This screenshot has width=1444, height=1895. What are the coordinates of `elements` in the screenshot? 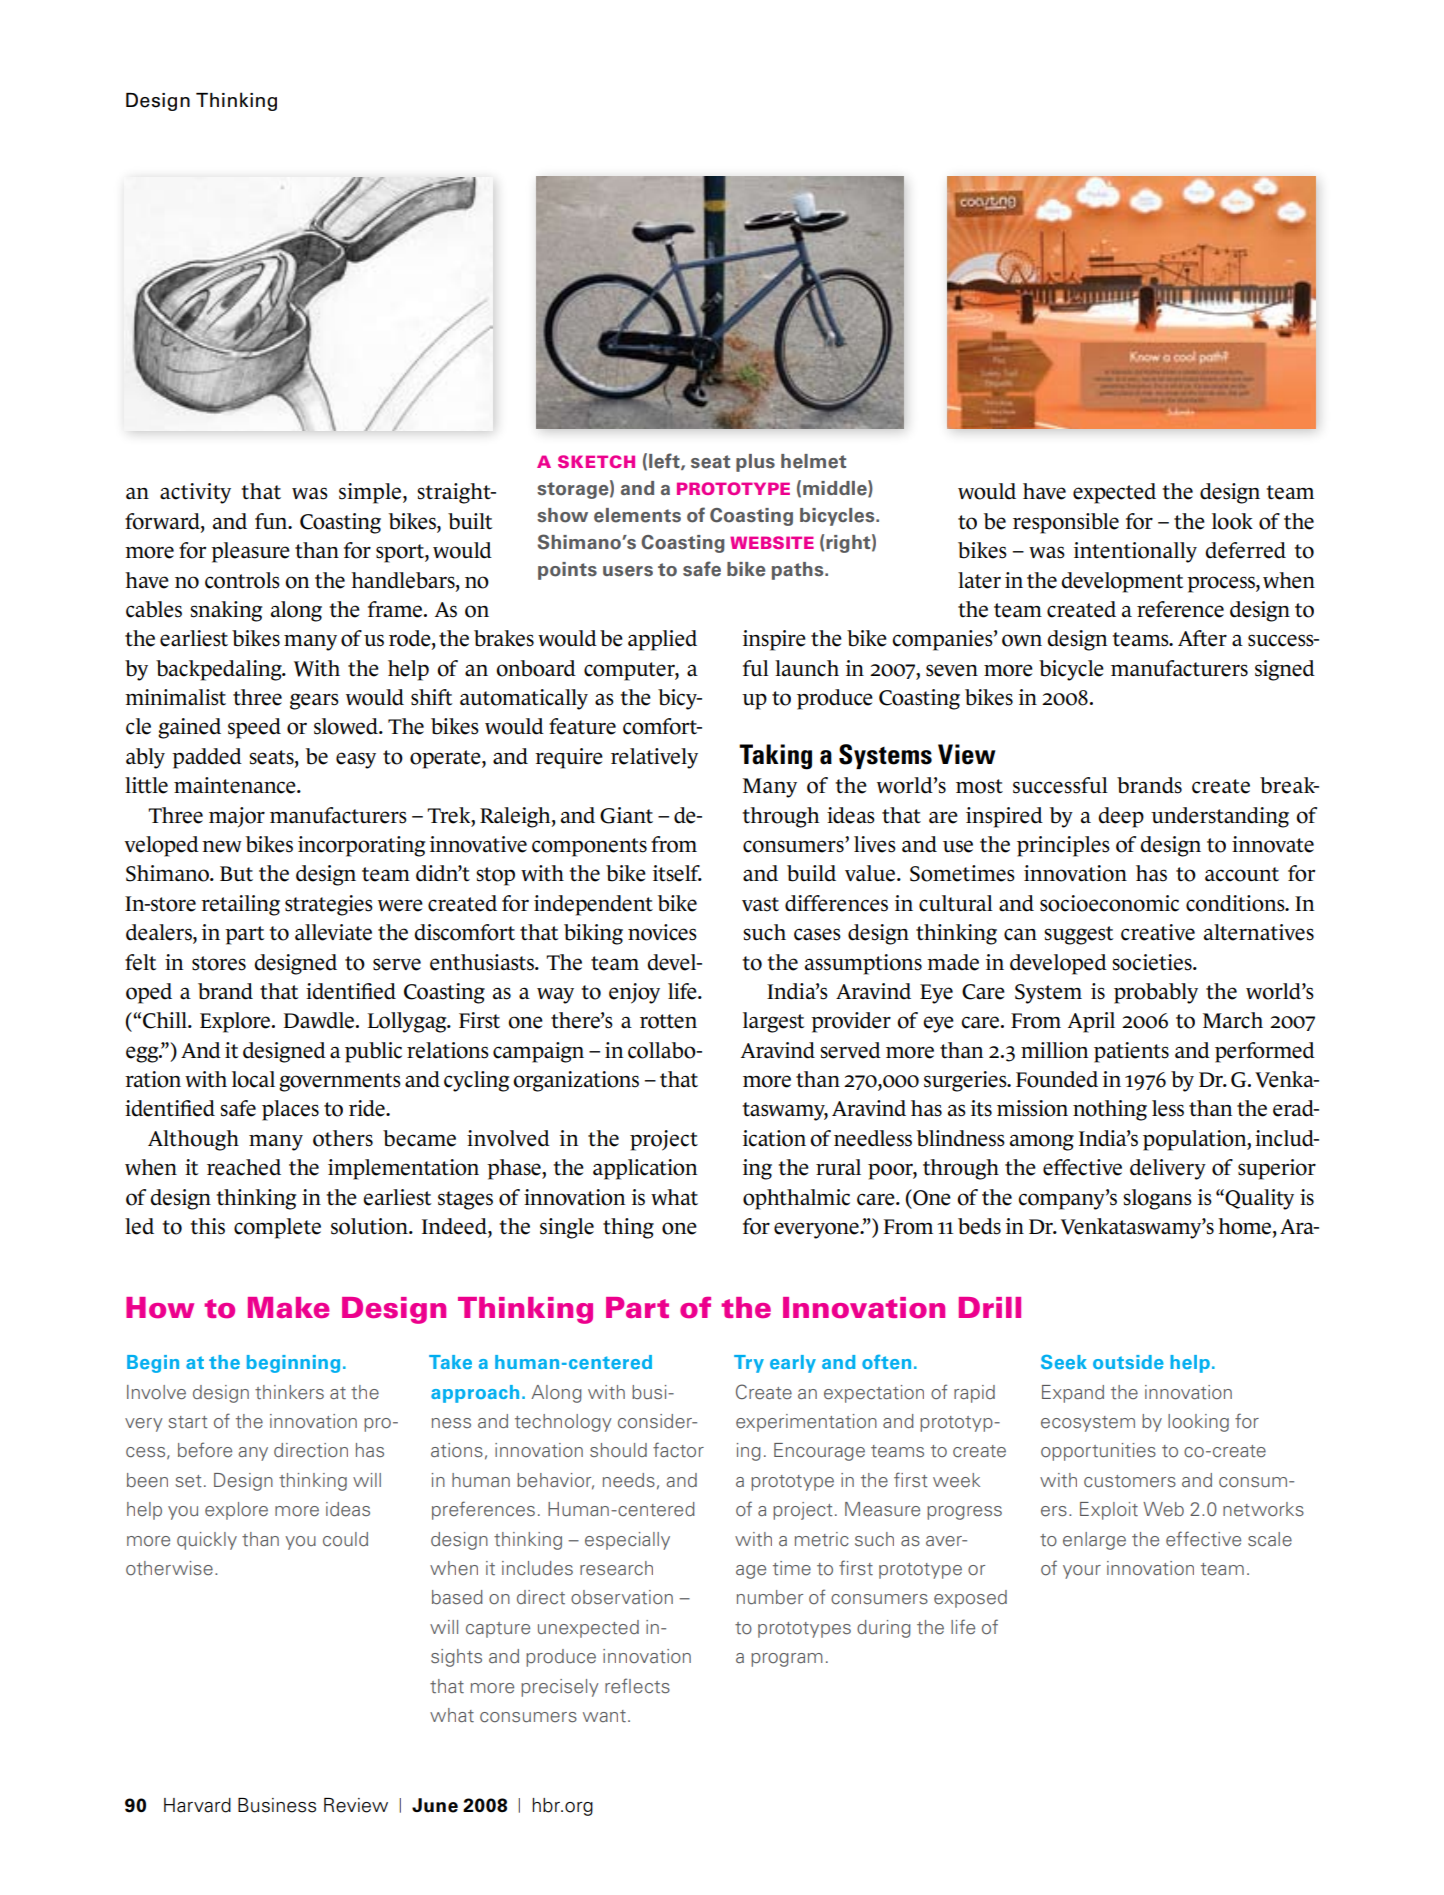 It's located at (637, 515).
